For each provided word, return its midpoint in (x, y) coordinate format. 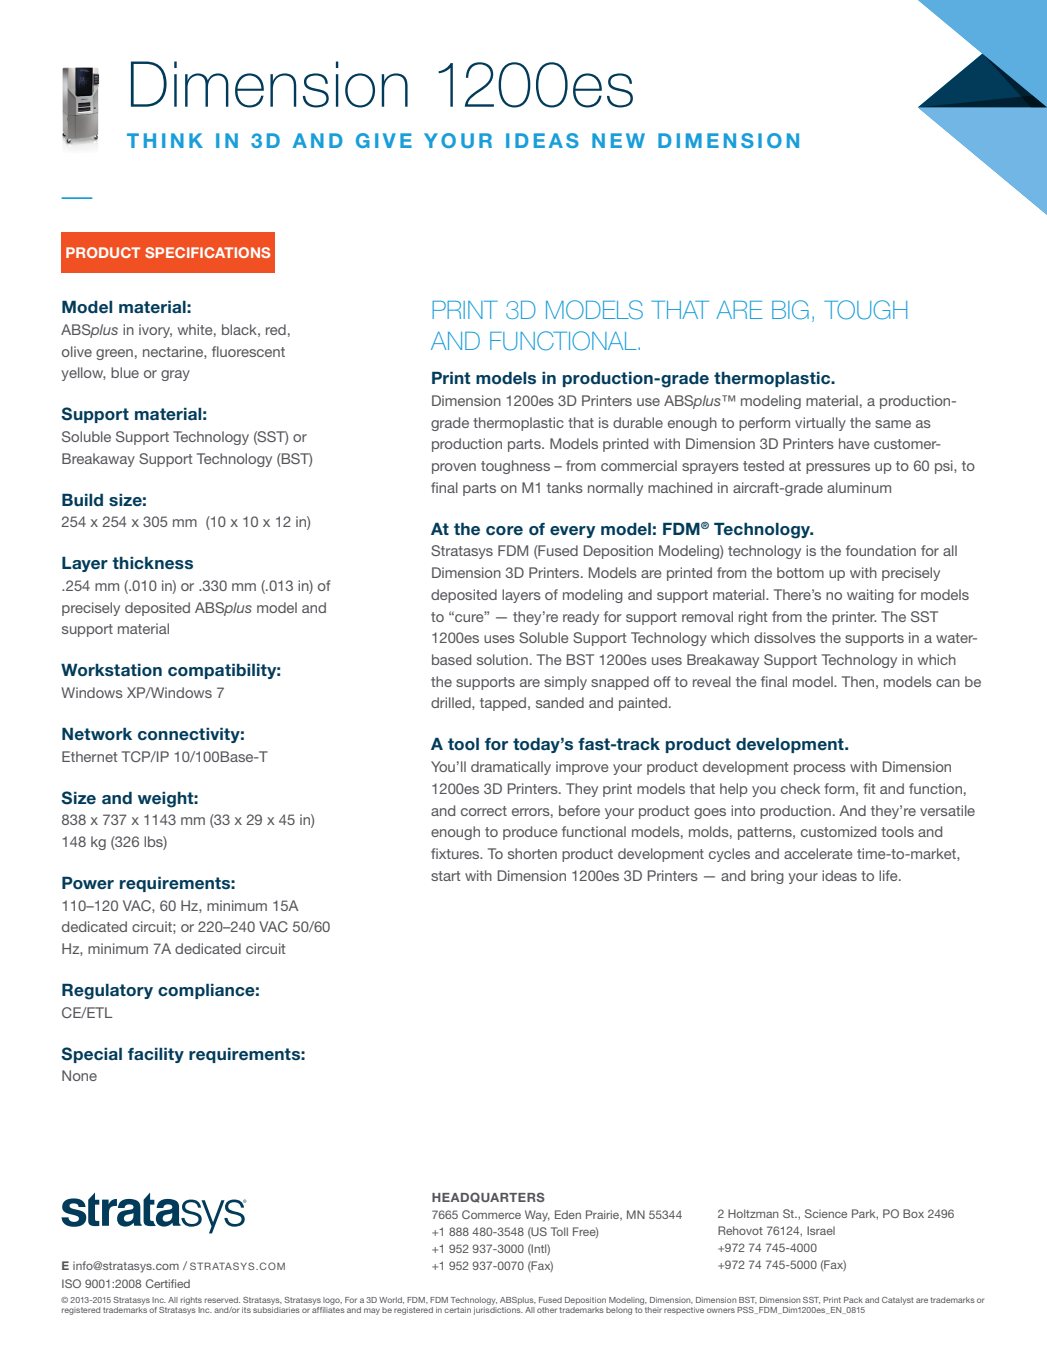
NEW (618, 140)
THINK (165, 140)
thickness (152, 563)
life (889, 875)
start (446, 876)
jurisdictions (498, 1311)
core (504, 530)
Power (88, 883)
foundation (881, 550)
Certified (168, 1283)
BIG (790, 310)
